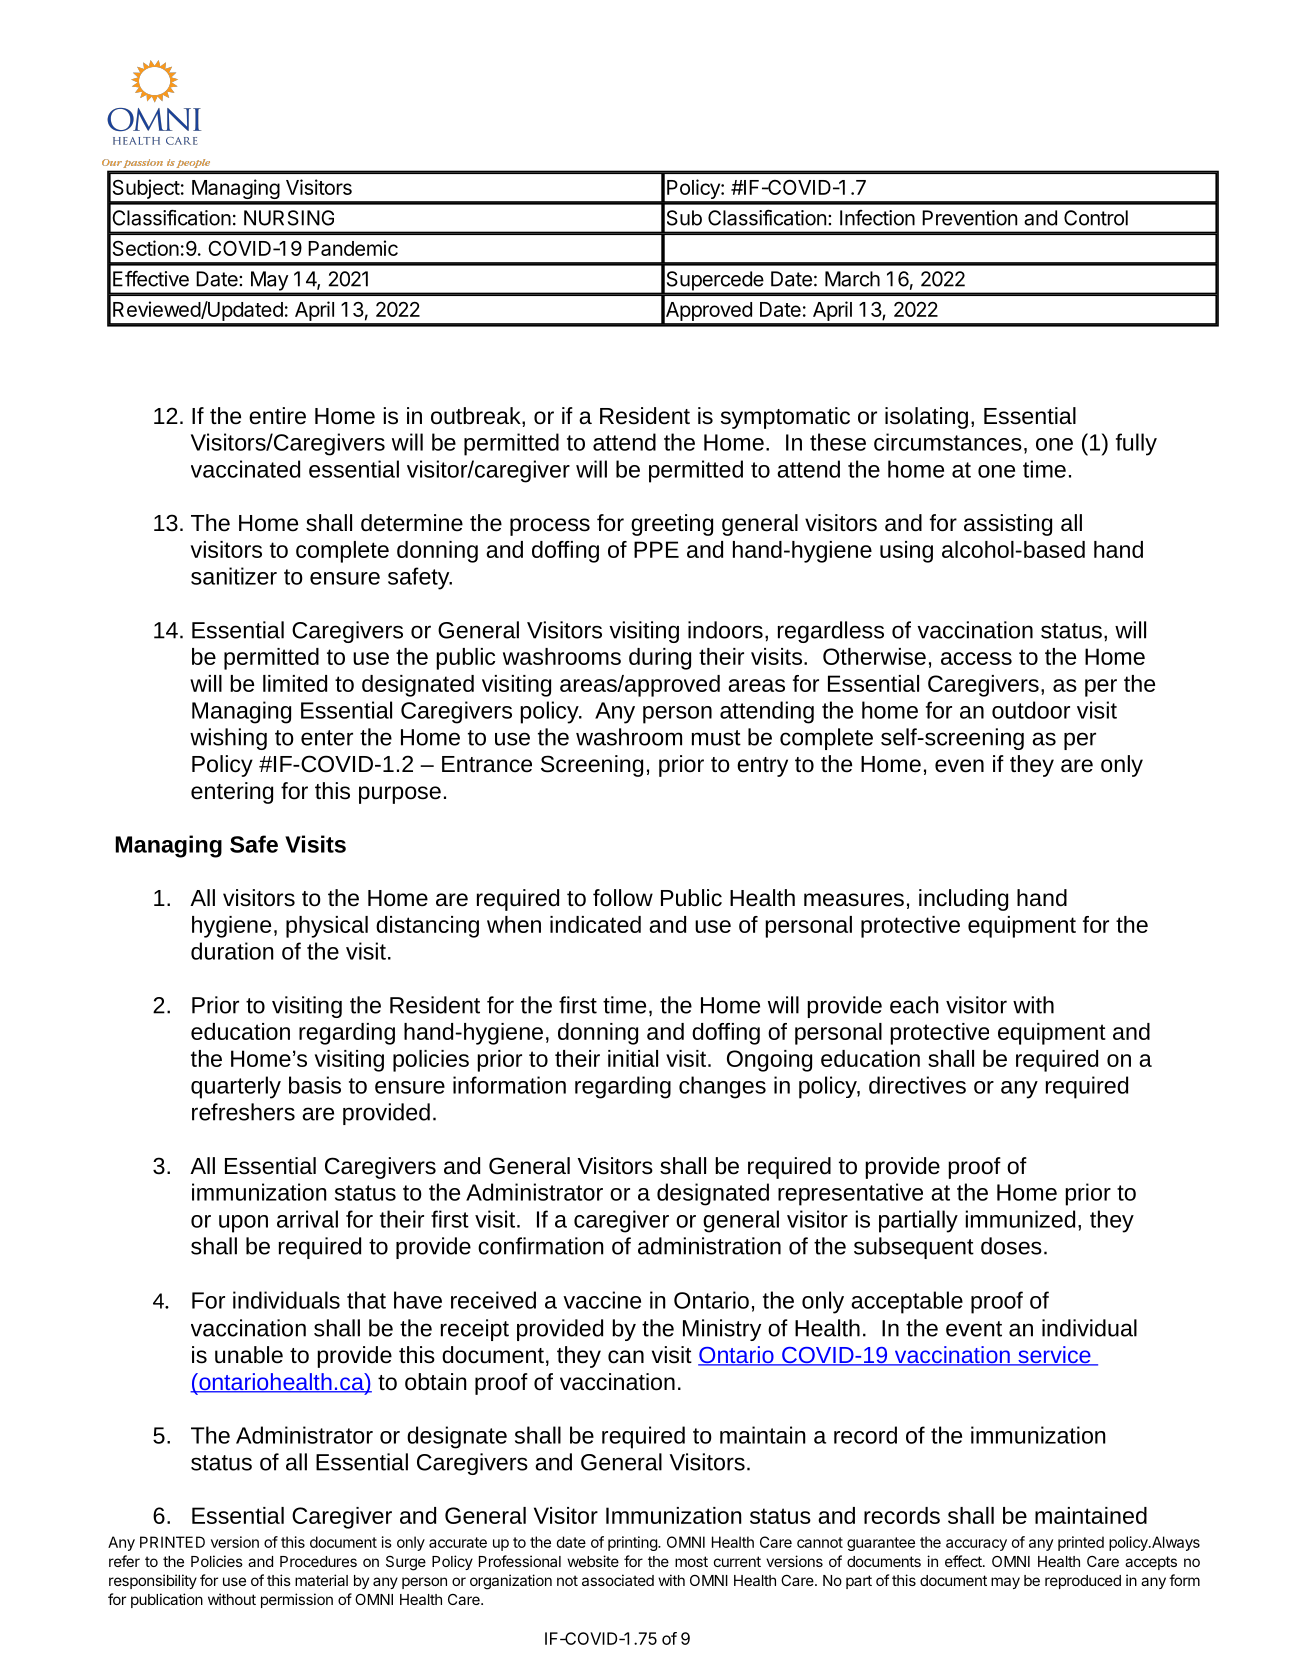  Describe the element at coordinates (1096, 218) in the screenshot. I see `Control` at that location.
